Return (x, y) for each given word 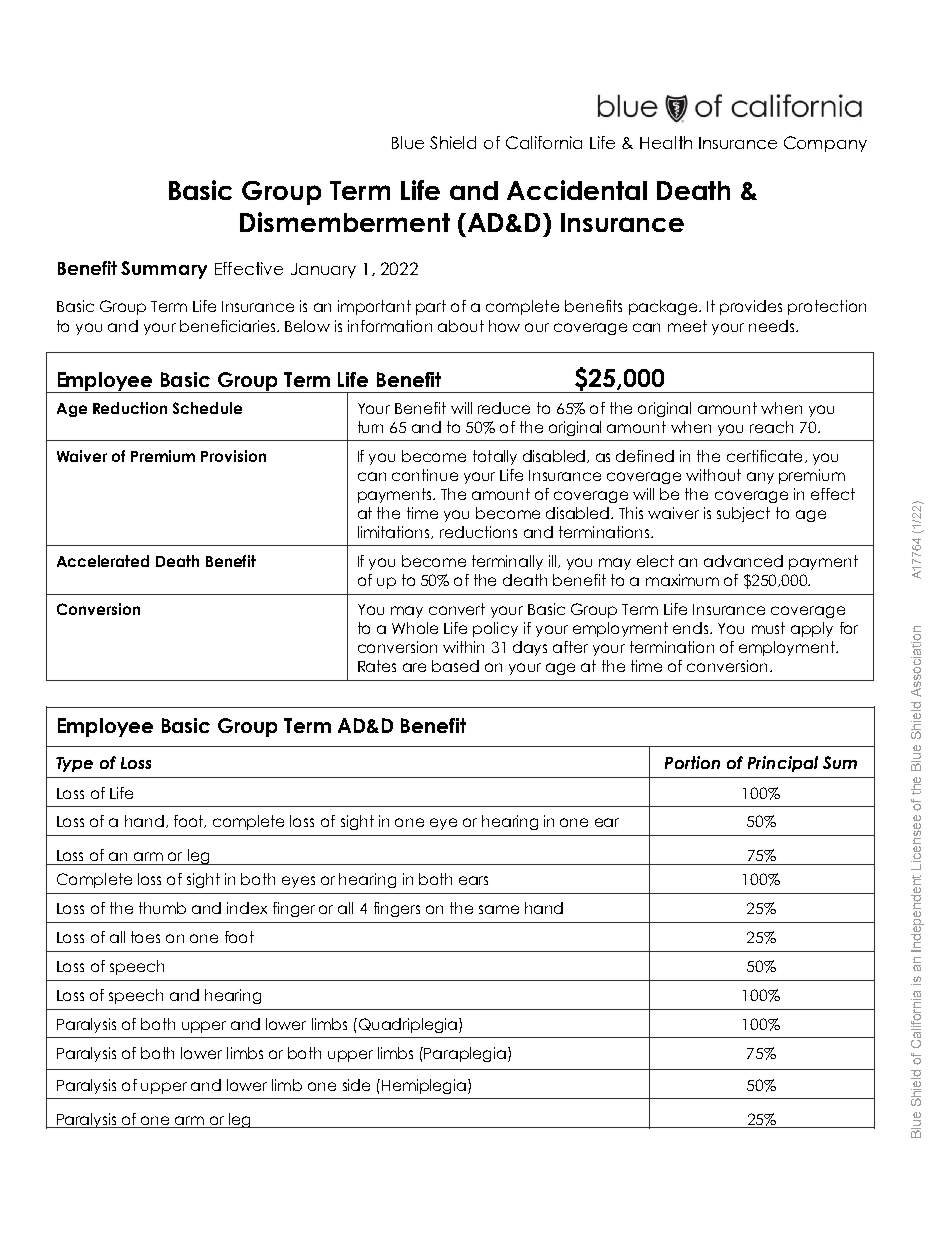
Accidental (577, 190)
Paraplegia (466, 1054)
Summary (164, 270)
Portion (692, 762)
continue (425, 475)
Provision (233, 456)
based (455, 666)
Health (666, 142)
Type (74, 764)
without (713, 475)
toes (145, 937)
